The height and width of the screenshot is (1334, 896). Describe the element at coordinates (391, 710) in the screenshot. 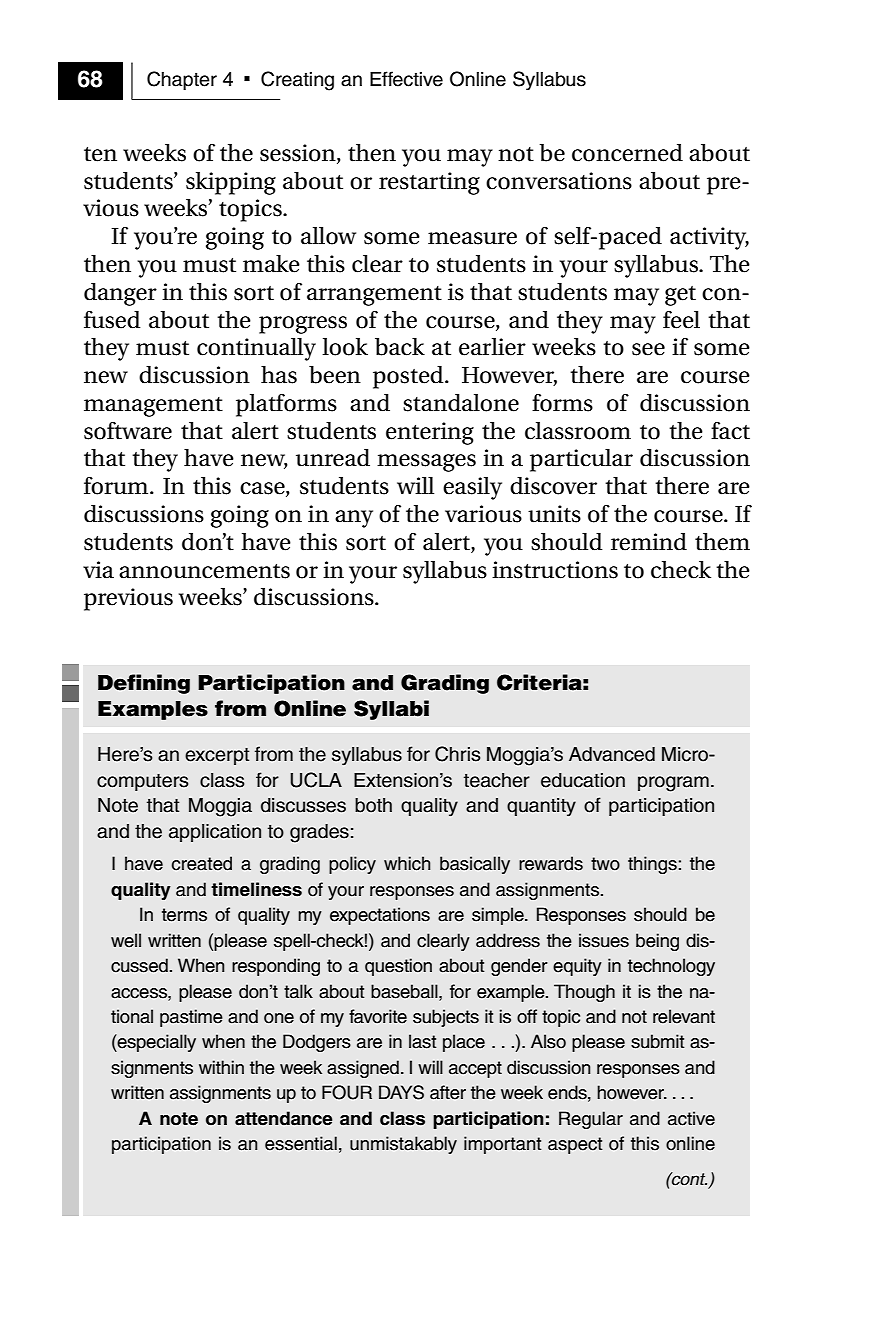

I see `Syllabi` at that location.
